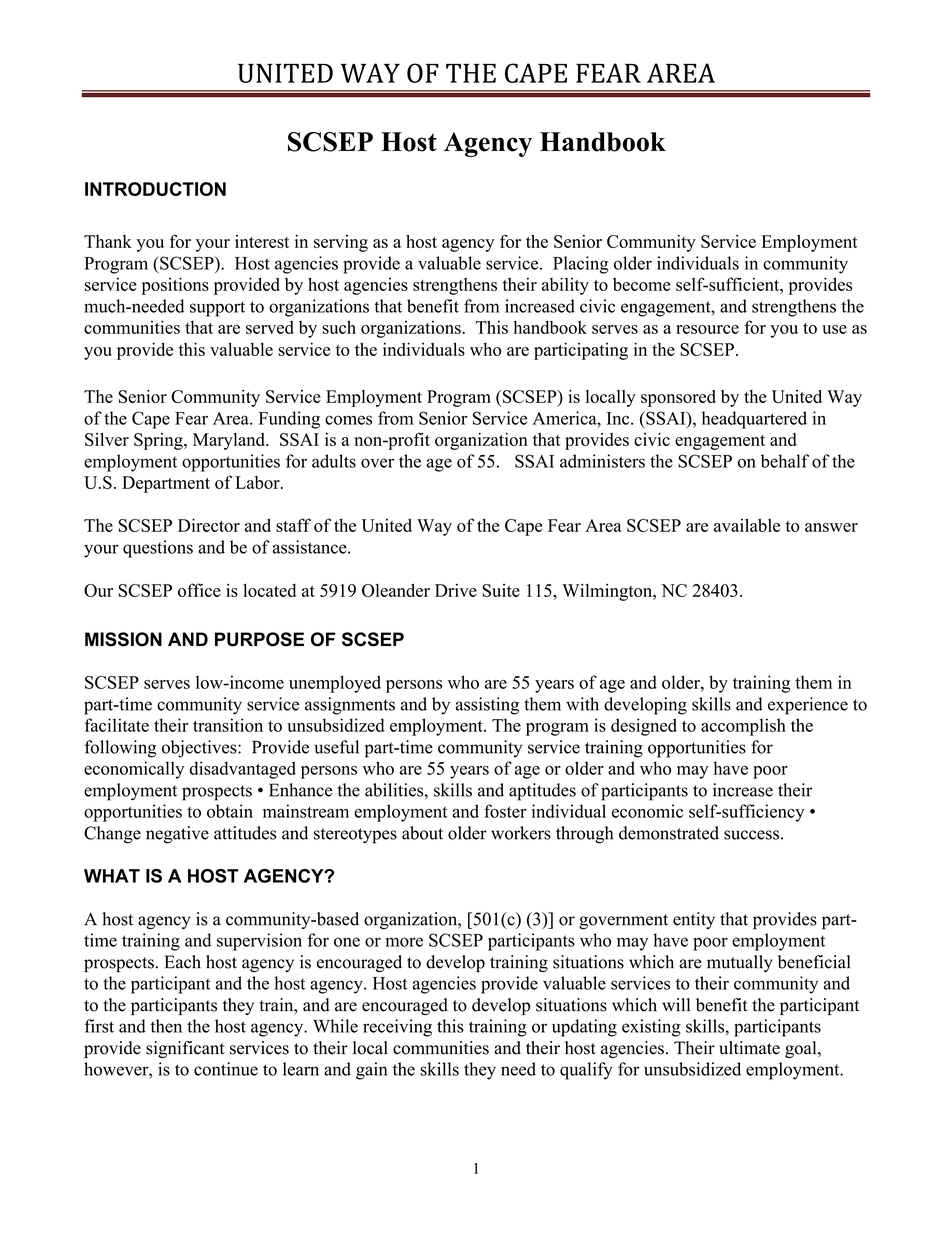  I want to click on receiving, so click(397, 1028).
